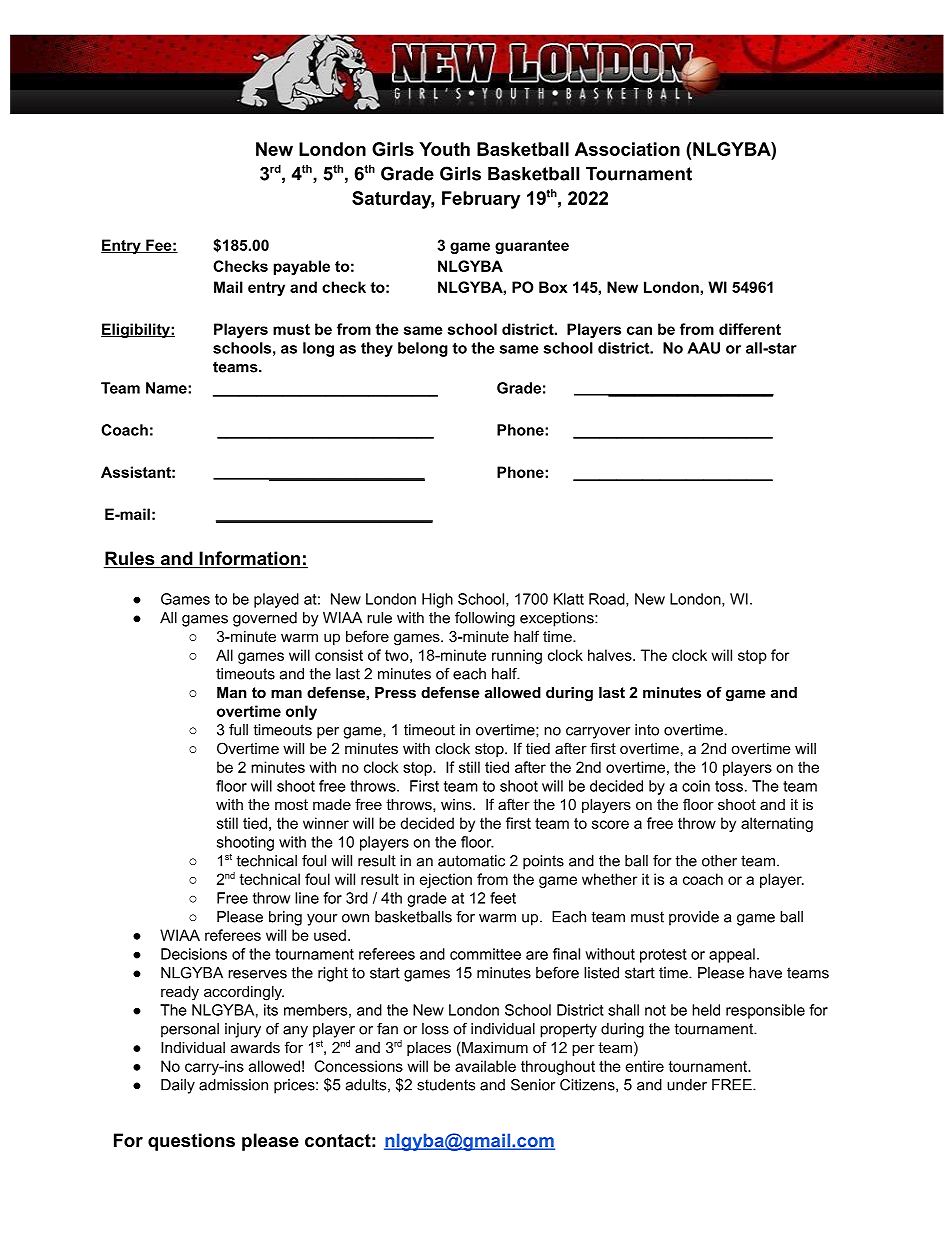 This screenshot has width=952, height=1233. I want to click on admission, so click(233, 1085).
